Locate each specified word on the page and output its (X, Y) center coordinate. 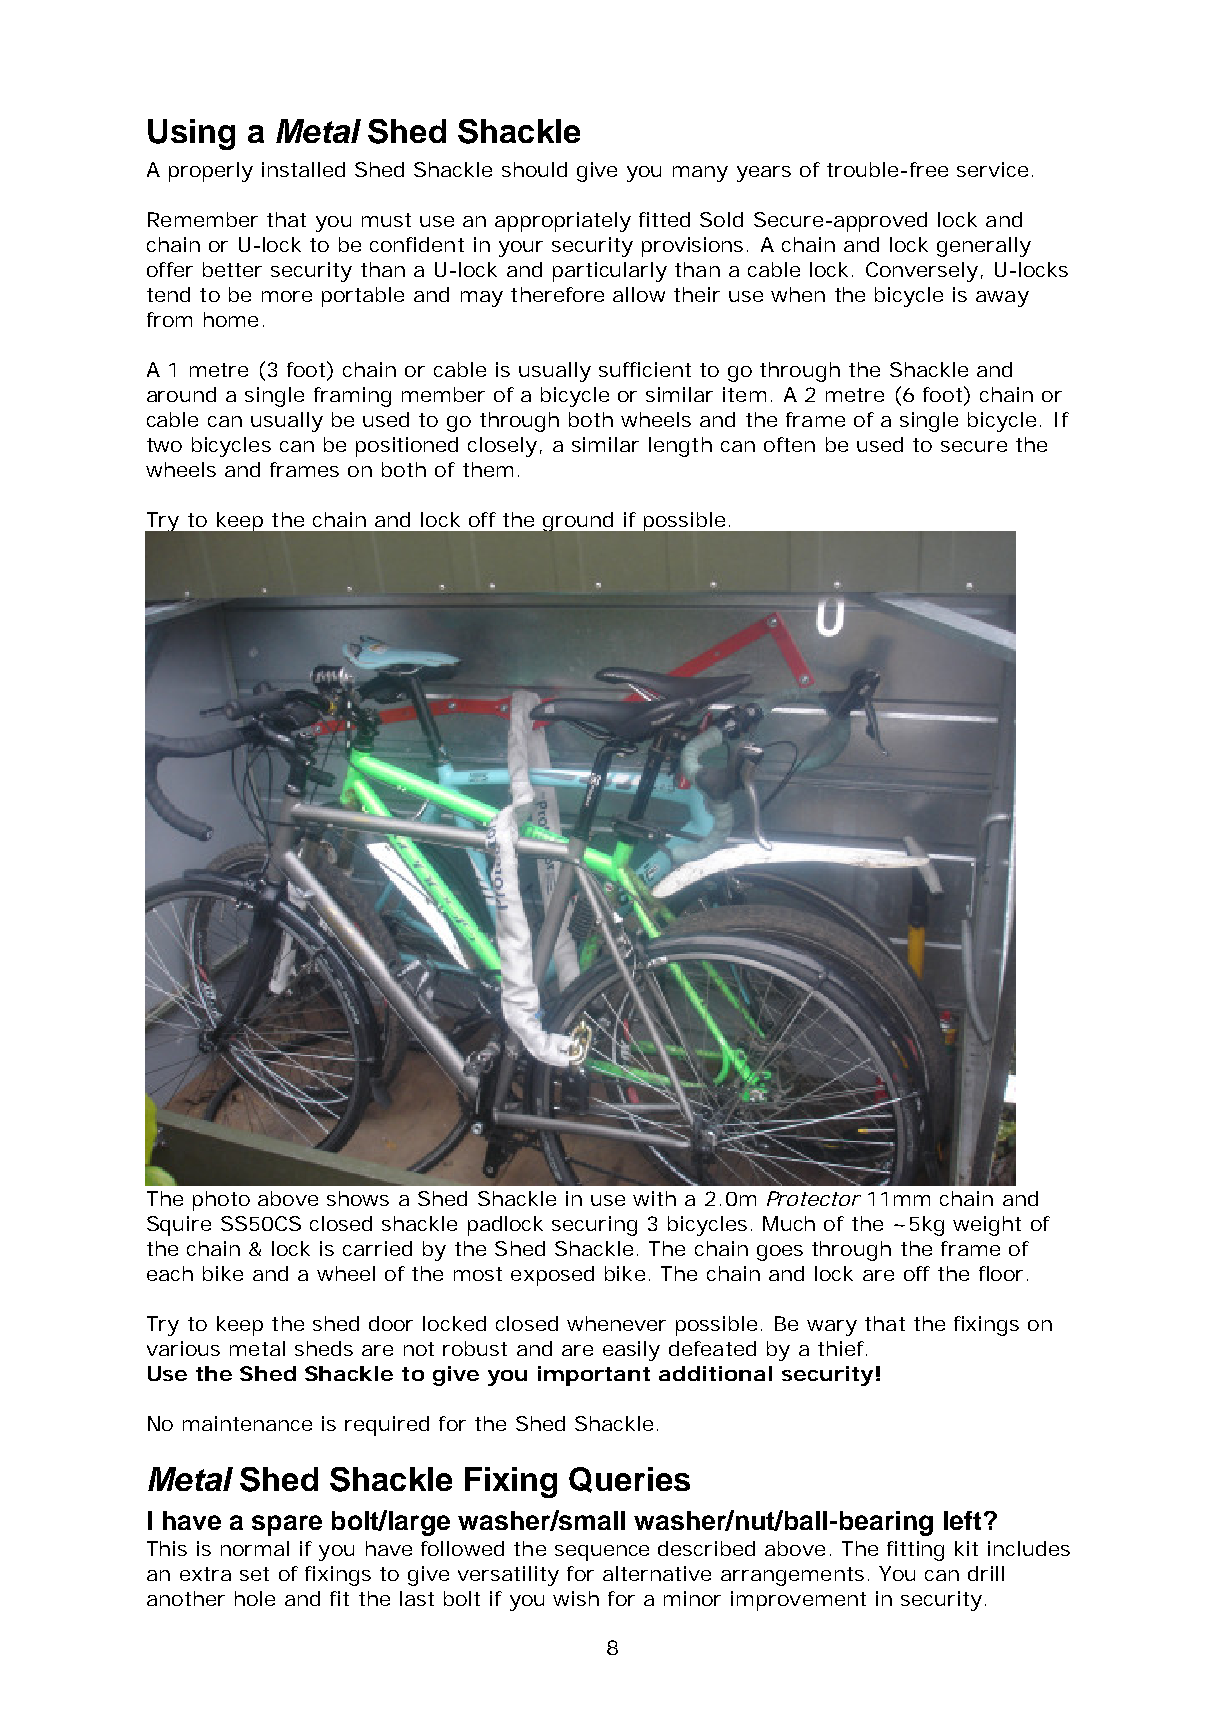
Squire (179, 1226)
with (654, 1198)
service (992, 169)
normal (255, 1548)
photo (221, 1201)
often (789, 444)
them (488, 469)
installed (303, 169)
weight (987, 1226)
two (164, 445)
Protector (813, 1198)
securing (594, 1226)
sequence (602, 1553)
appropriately (563, 222)
